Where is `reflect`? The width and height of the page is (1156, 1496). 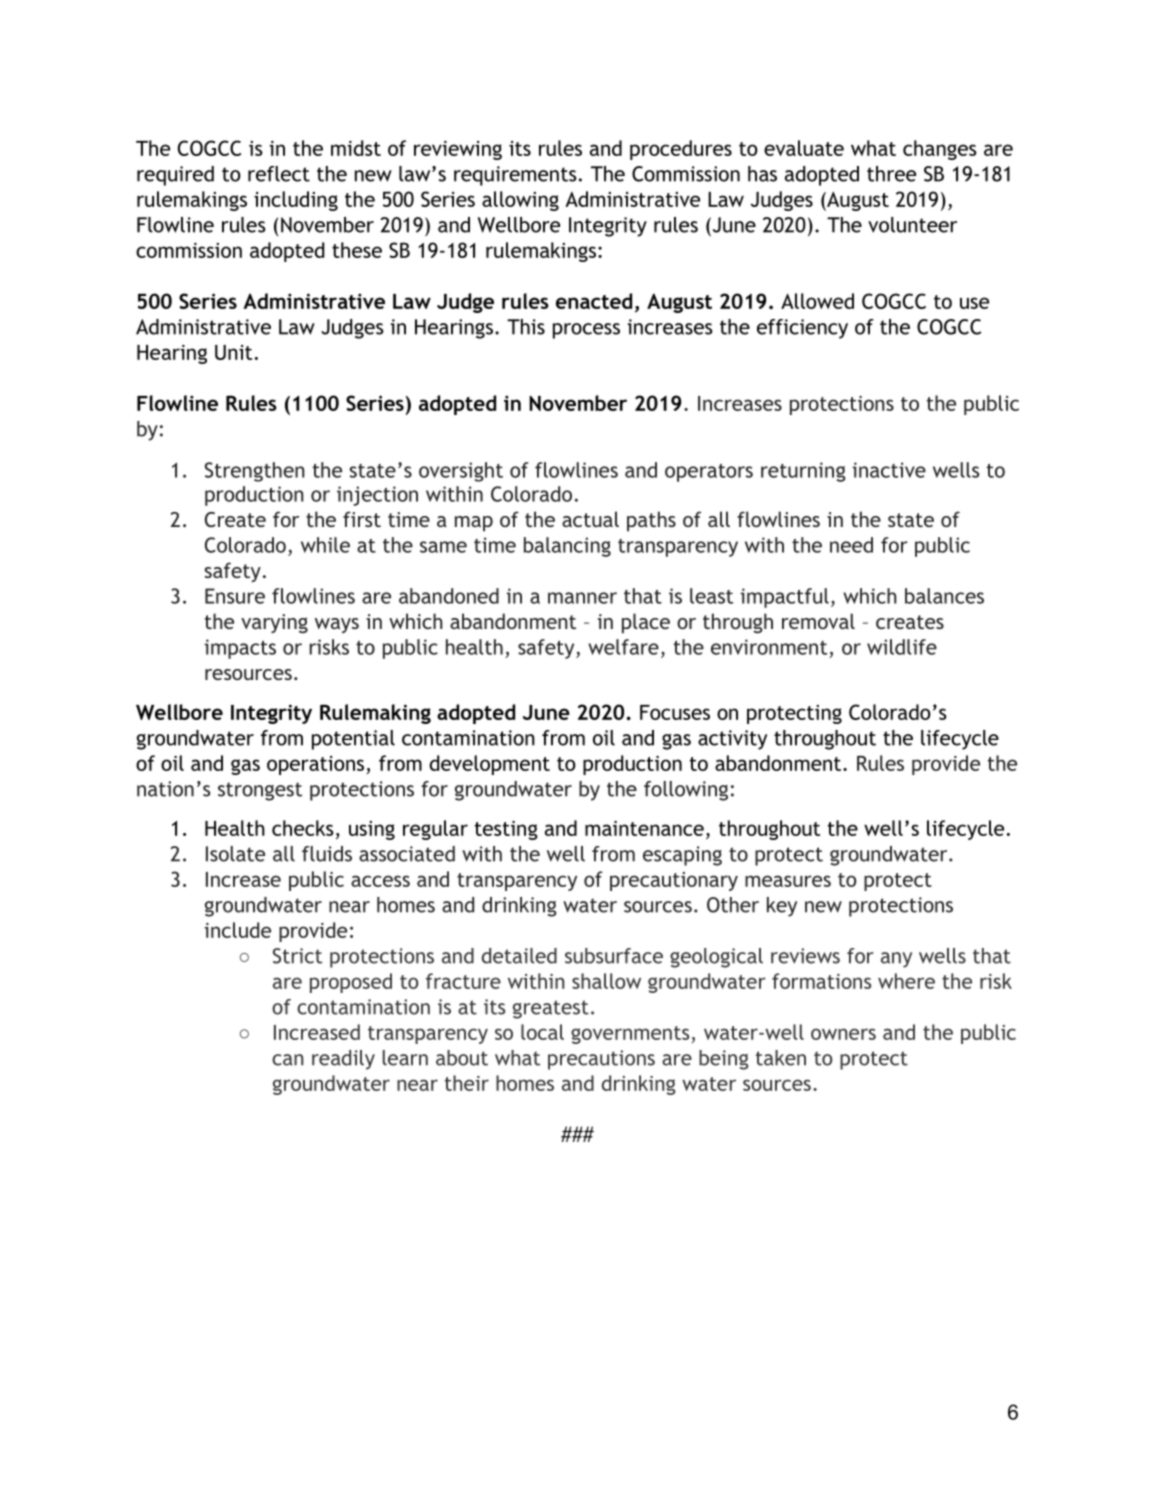 reflect is located at coordinates (279, 174).
